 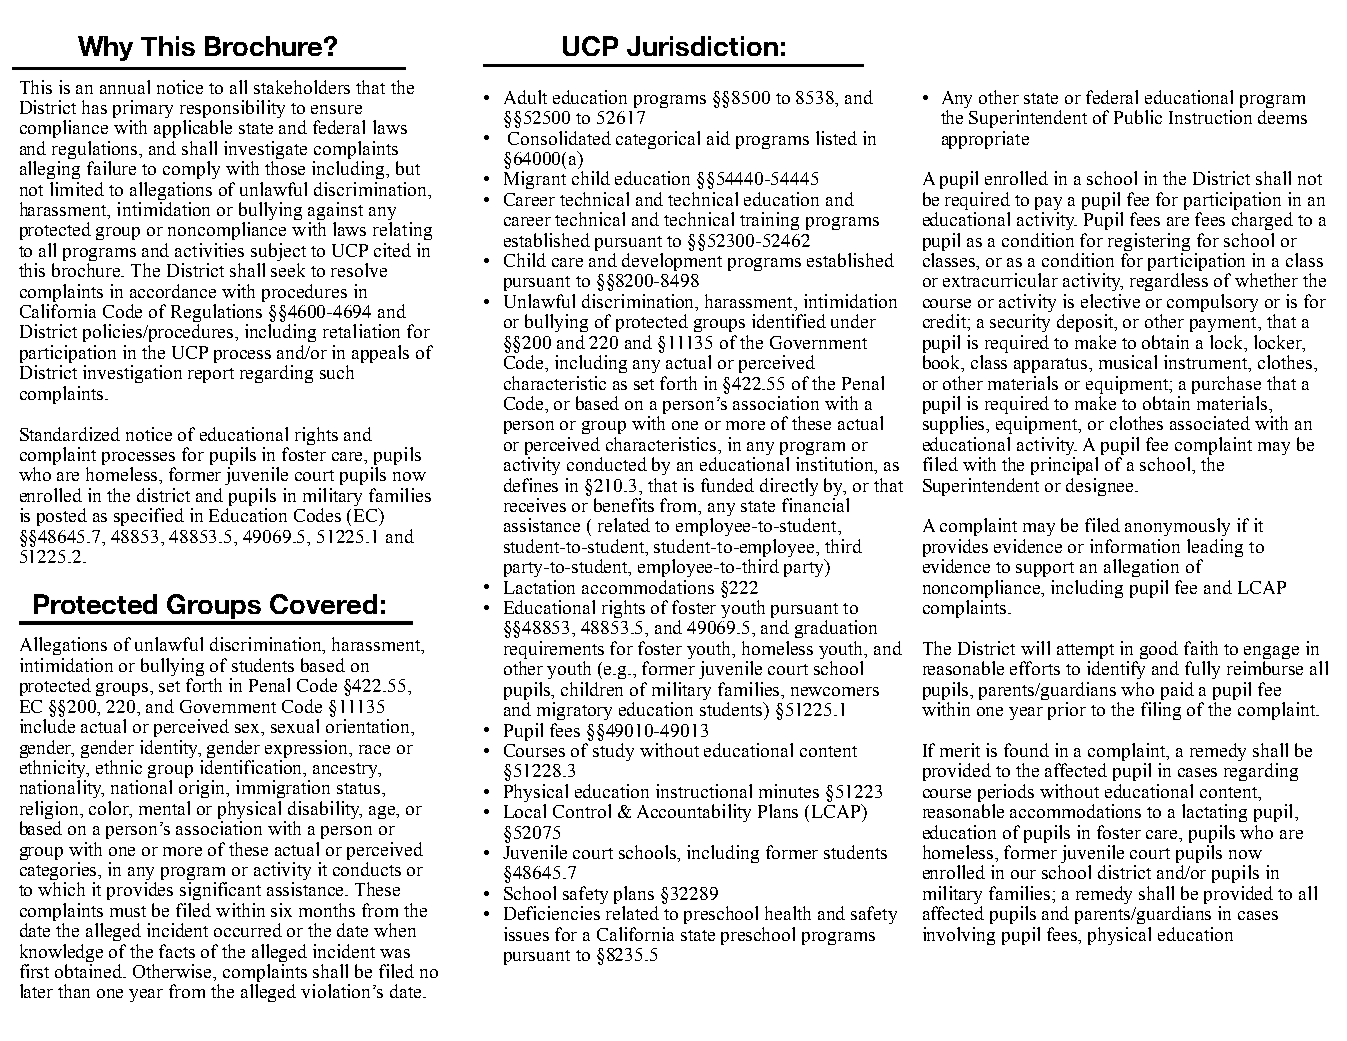 What do you see at coordinates (173, 291) in the page?
I see `accordance` at bounding box center [173, 291].
